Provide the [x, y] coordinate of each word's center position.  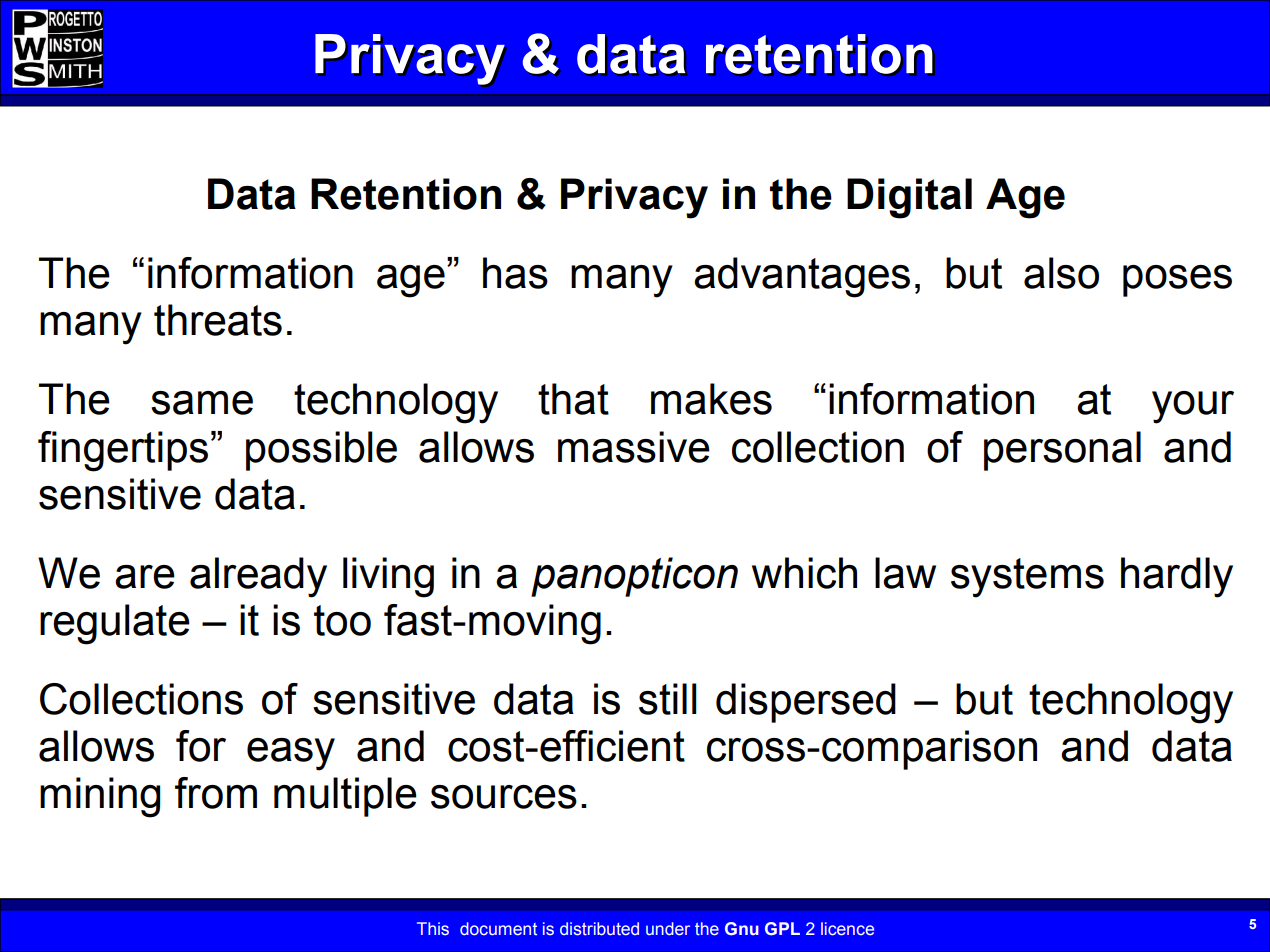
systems [1027, 578]
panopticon [634, 577]
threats [218, 320]
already [258, 577]
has [515, 273]
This [433, 928]
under [668, 929]
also [1061, 273]
